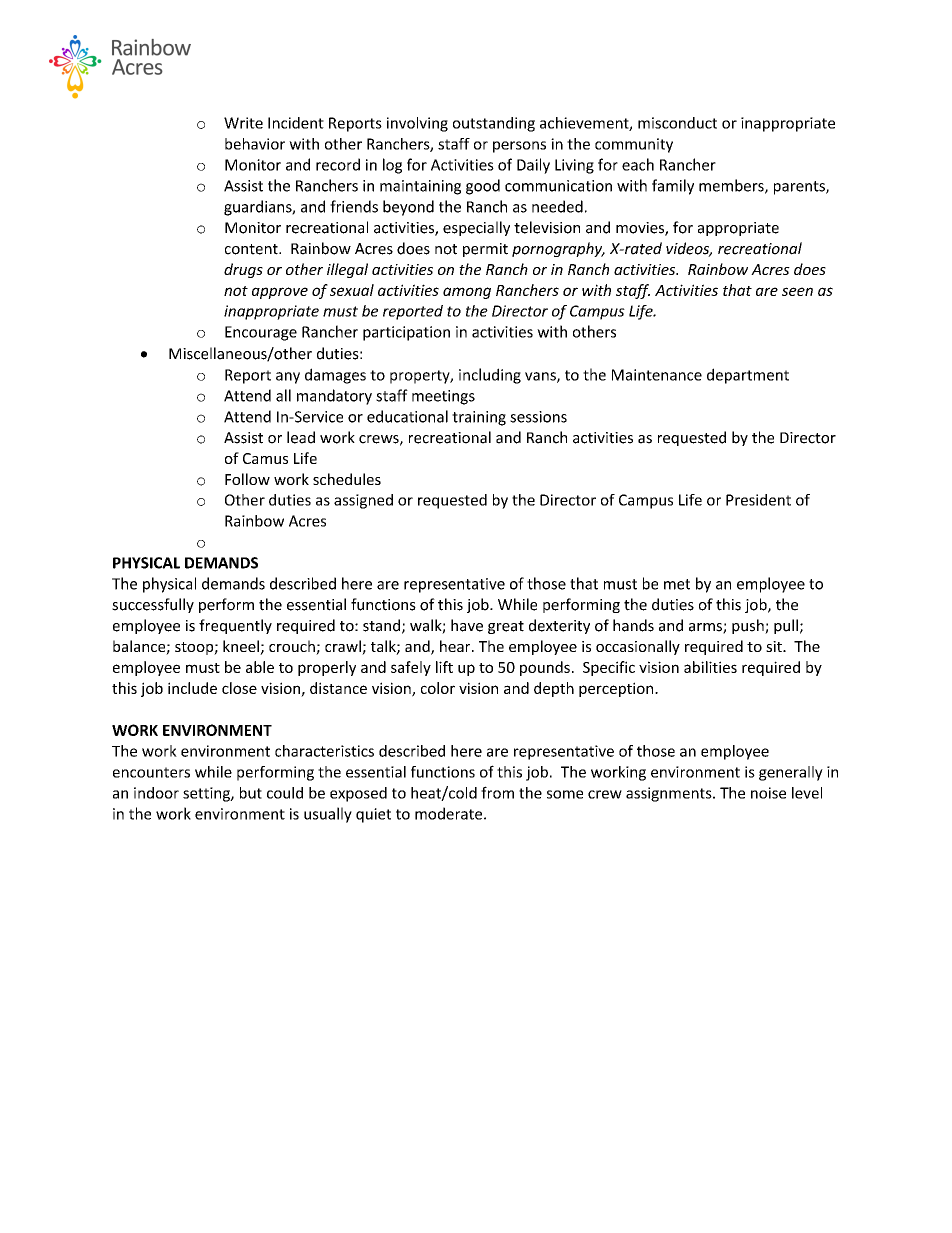 The height and width of the screenshot is (1233, 952). Describe the element at coordinates (748, 376) in the screenshot. I see `department` at that location.
